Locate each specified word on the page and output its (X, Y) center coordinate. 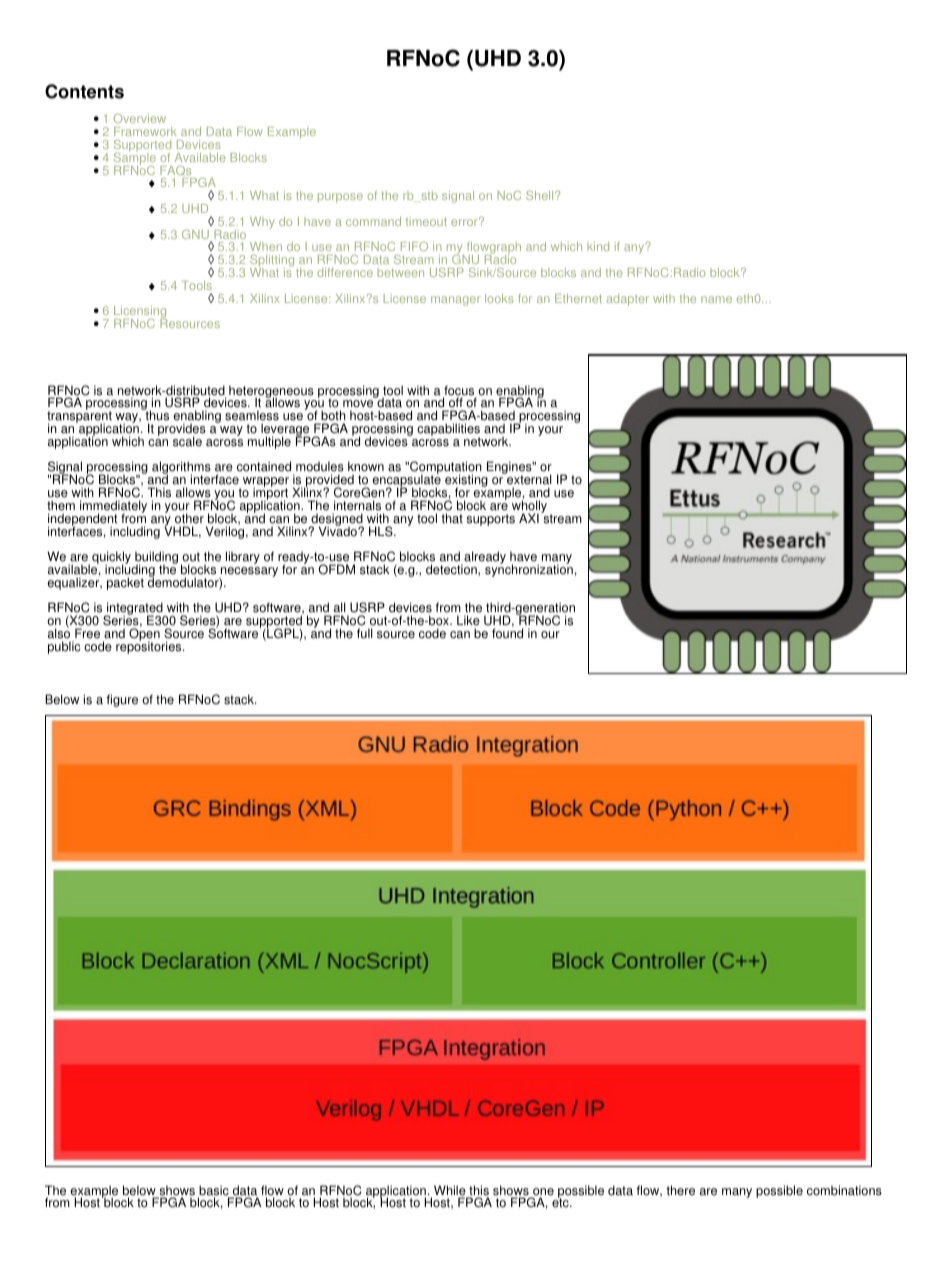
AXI (529, 518)
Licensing (140, 313)
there (680, 1190)
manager (456, 301)
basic (214, 1191)
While (451, 1191)
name (716, 299)
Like (468, 620)
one (542, 1193)
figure (122, 700)
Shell (541, 195)
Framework (145, 131)
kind (598, 246)
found (507, 633)
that (452, 518)
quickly (111, 559)
